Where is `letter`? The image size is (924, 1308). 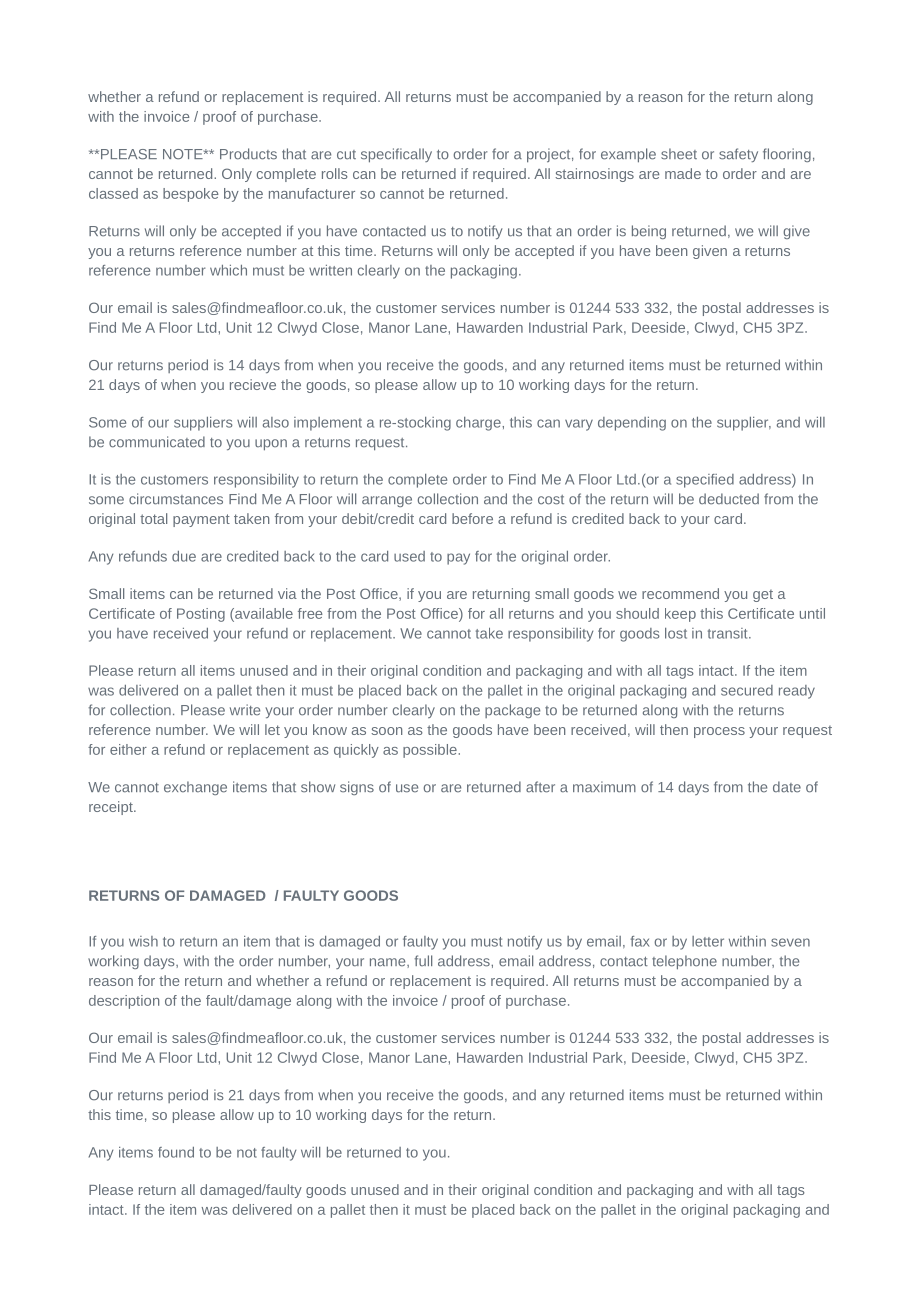
letter is located at coordinates (708, 941).
